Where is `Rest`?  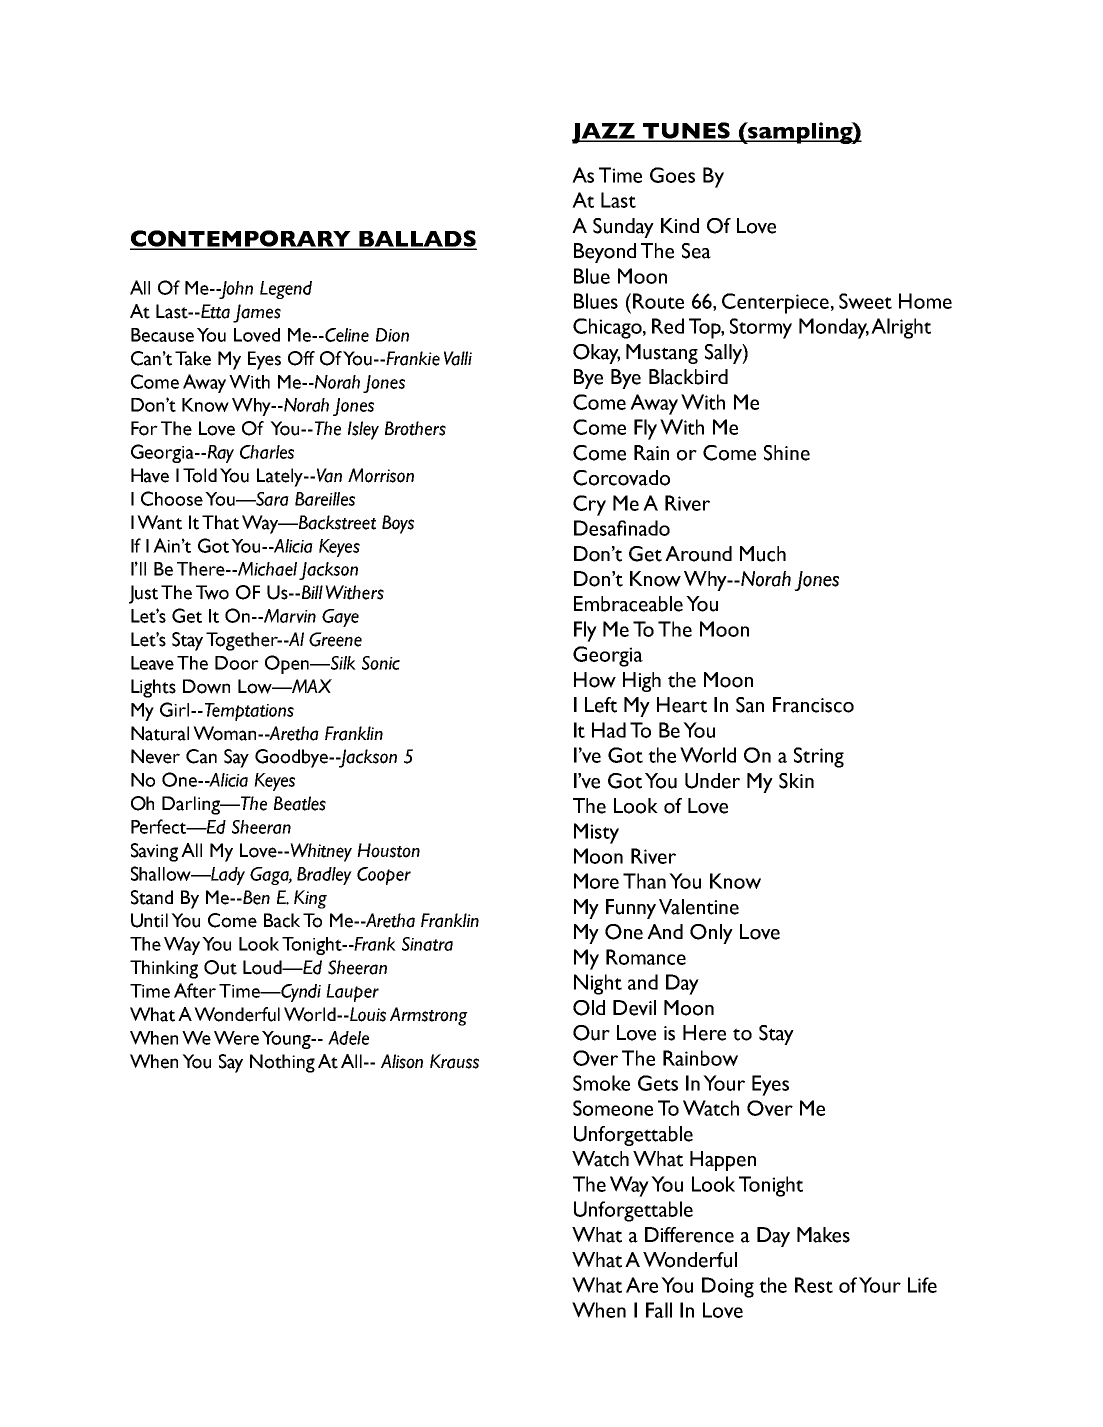 Rest is located at coordinates (814, 1285).
